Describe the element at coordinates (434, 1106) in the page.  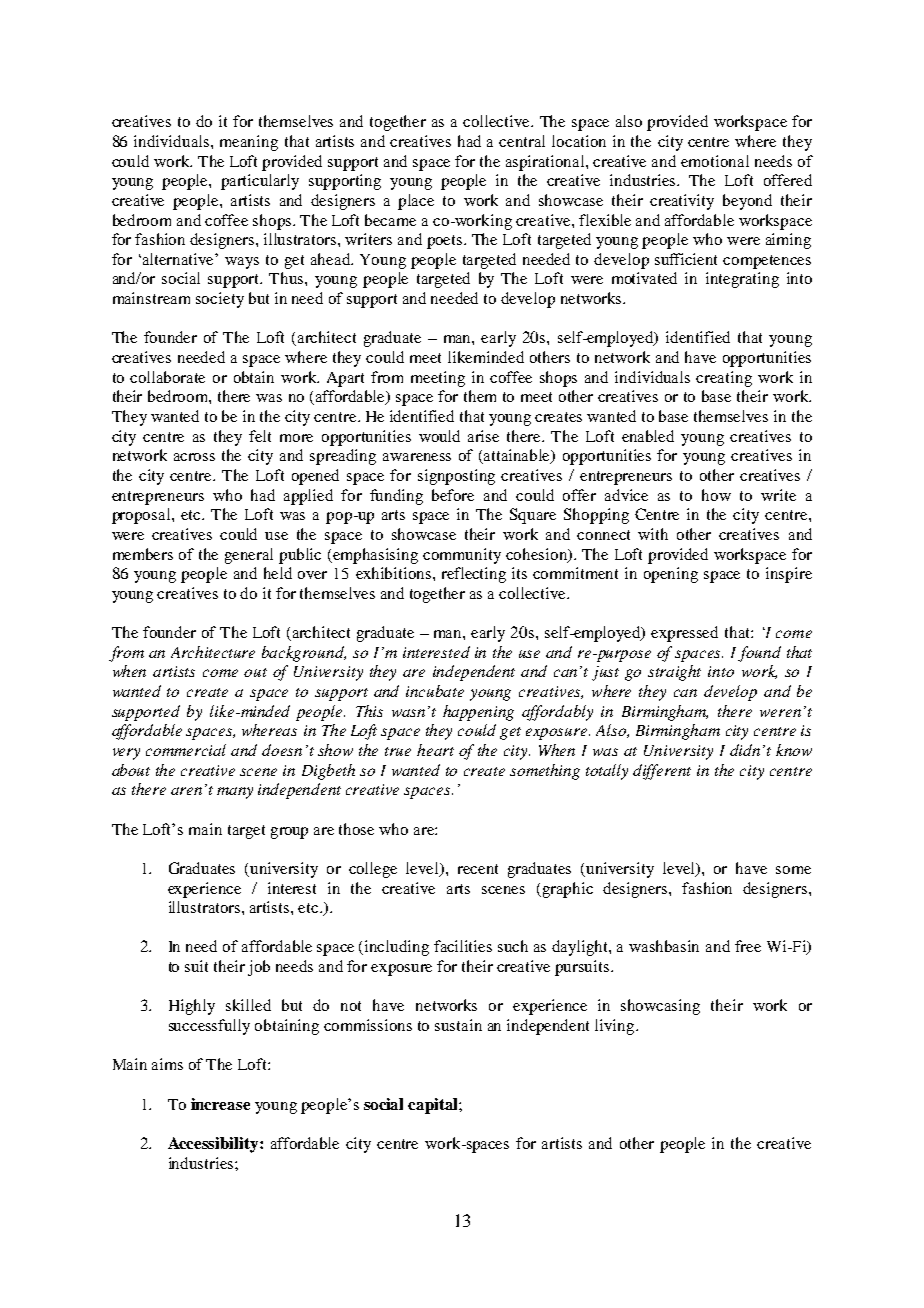
I see `capital` at that location.
